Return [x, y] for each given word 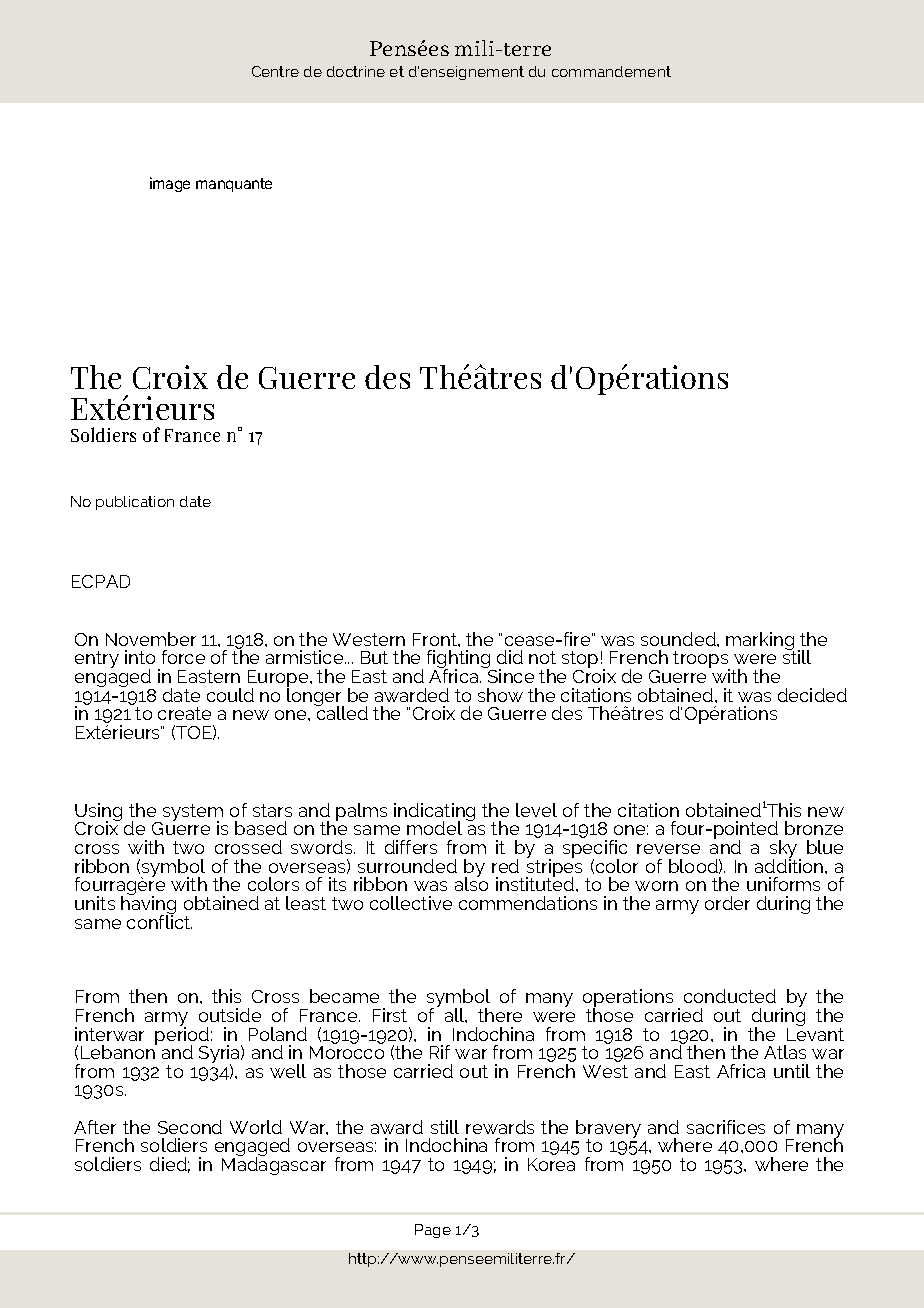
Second [190, 1127]
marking [760, 642]
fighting [460, 660]
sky [785, 850]
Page [433, 1231]
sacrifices [726, 1127]
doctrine [356, 71]
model [434, 828]
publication [135, 503]
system [192, 814]
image [170, 184]
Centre [275, 71]
